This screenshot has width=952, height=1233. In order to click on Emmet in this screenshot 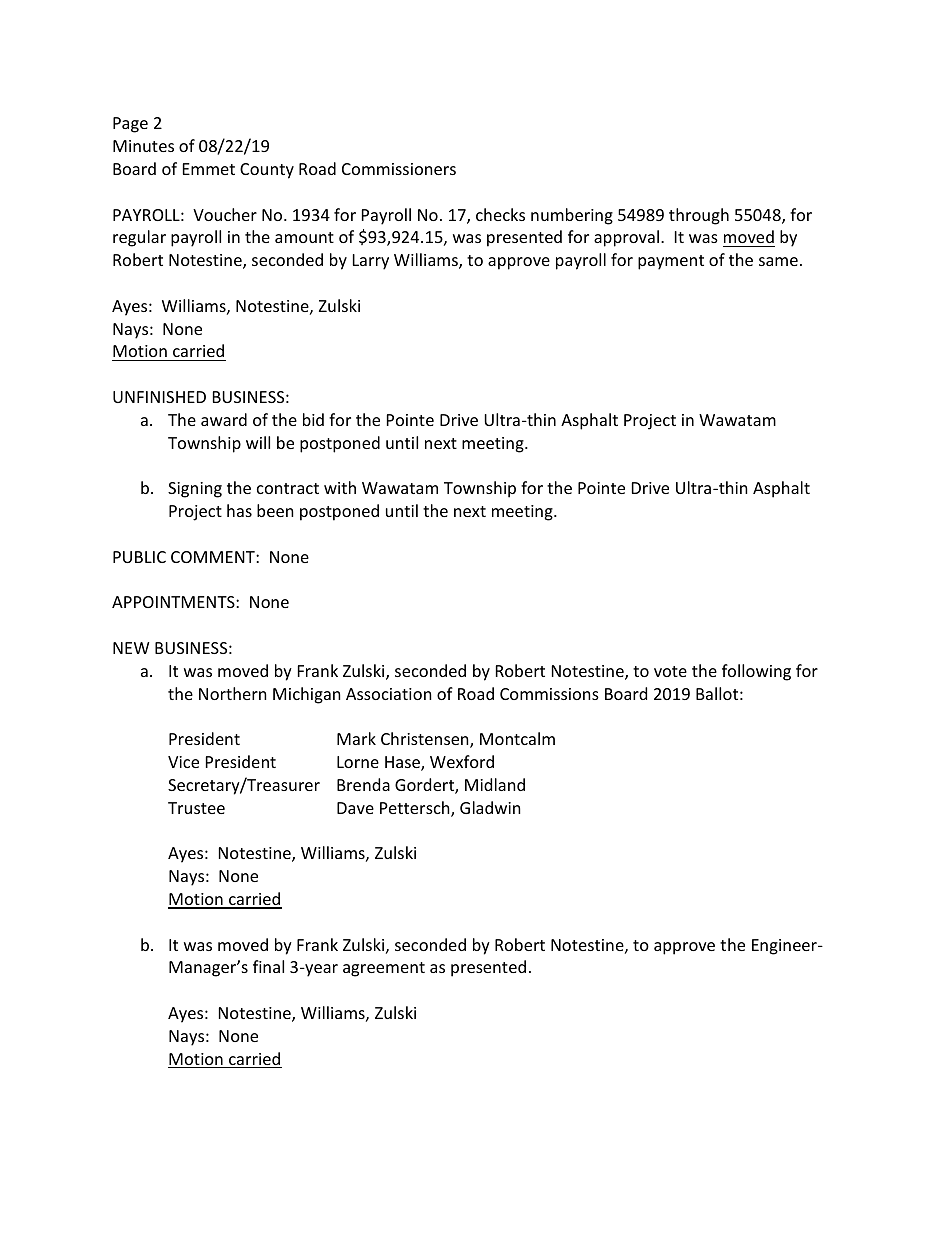, I will do `click(209, 169)`.
